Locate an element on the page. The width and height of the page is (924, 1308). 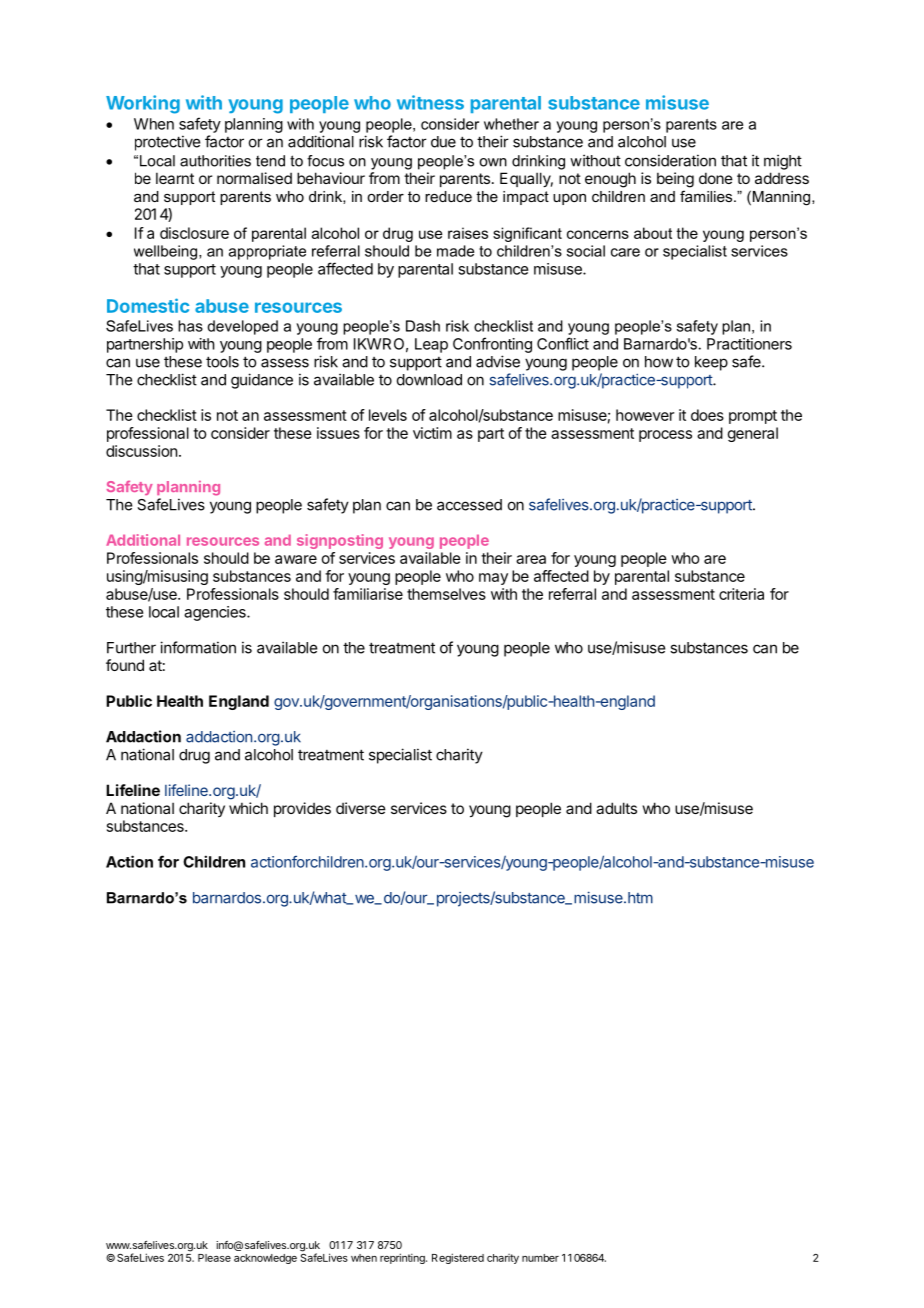
agencies is located at coordinates (216, 613).
